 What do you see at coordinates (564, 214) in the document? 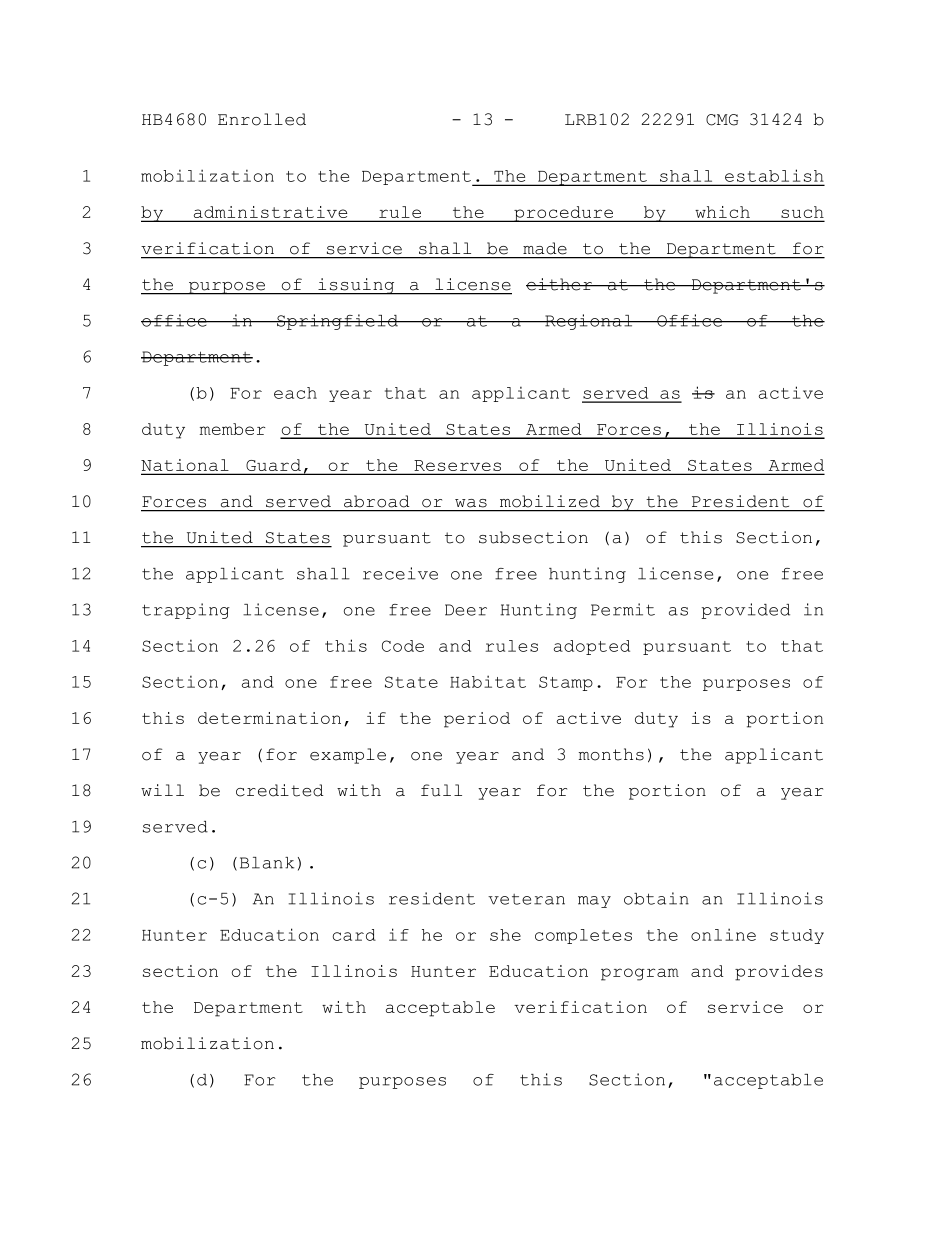
I see `procedure` at bounding box center [564, 214].
